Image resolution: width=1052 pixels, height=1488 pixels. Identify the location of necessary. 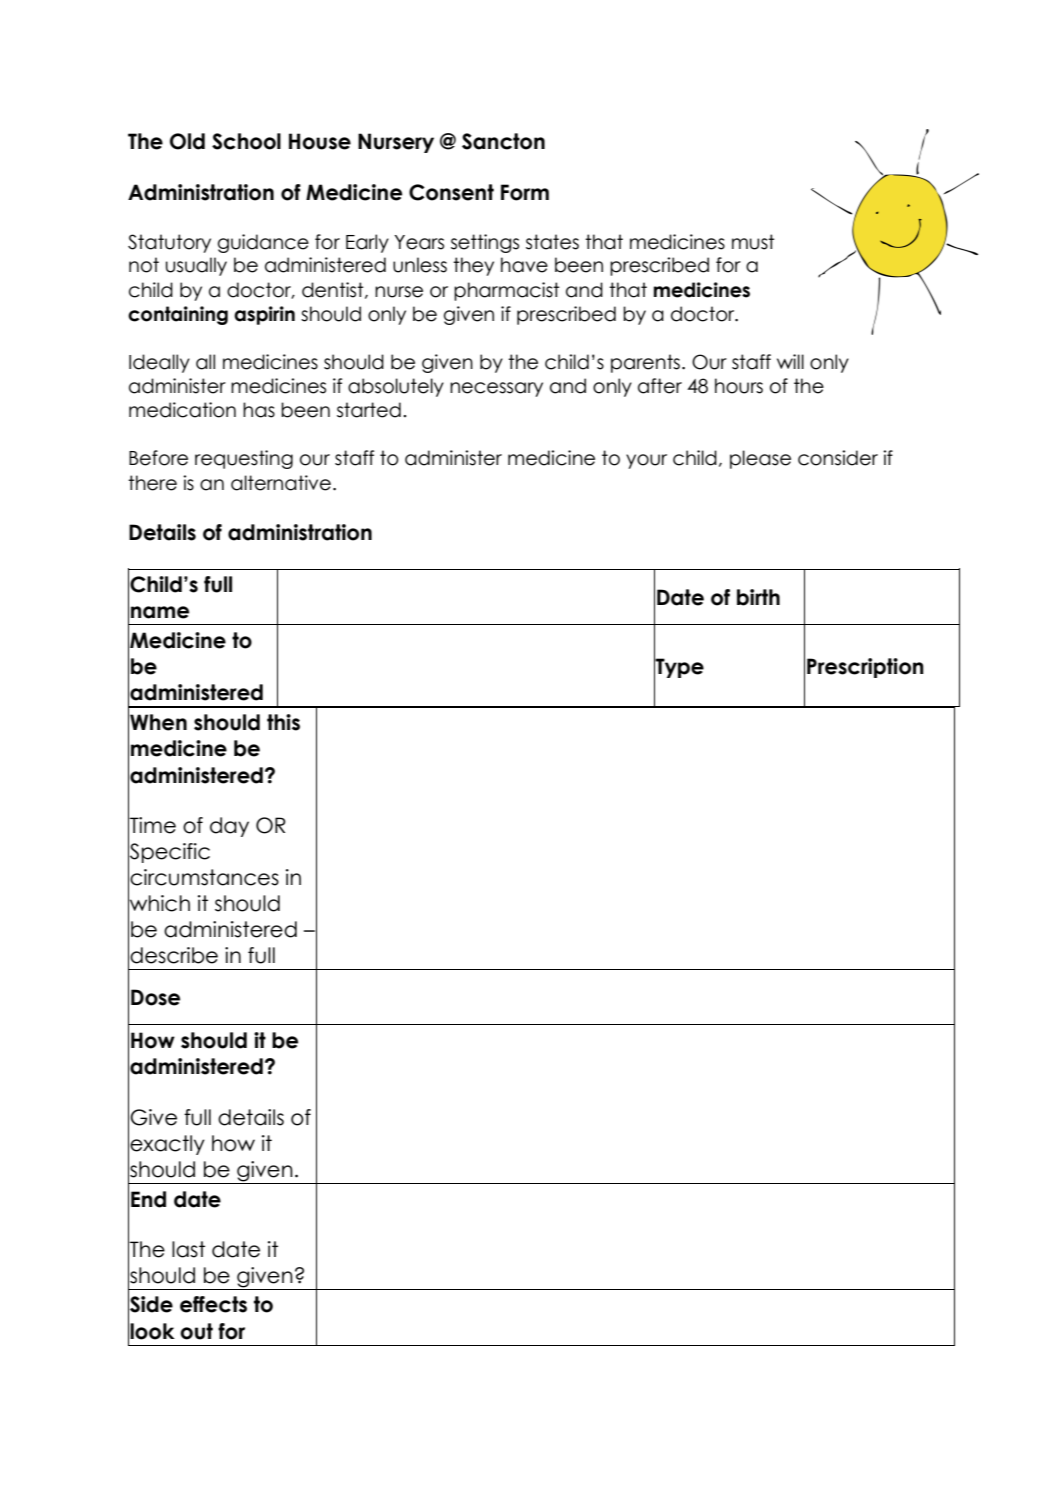
(496, 389).
